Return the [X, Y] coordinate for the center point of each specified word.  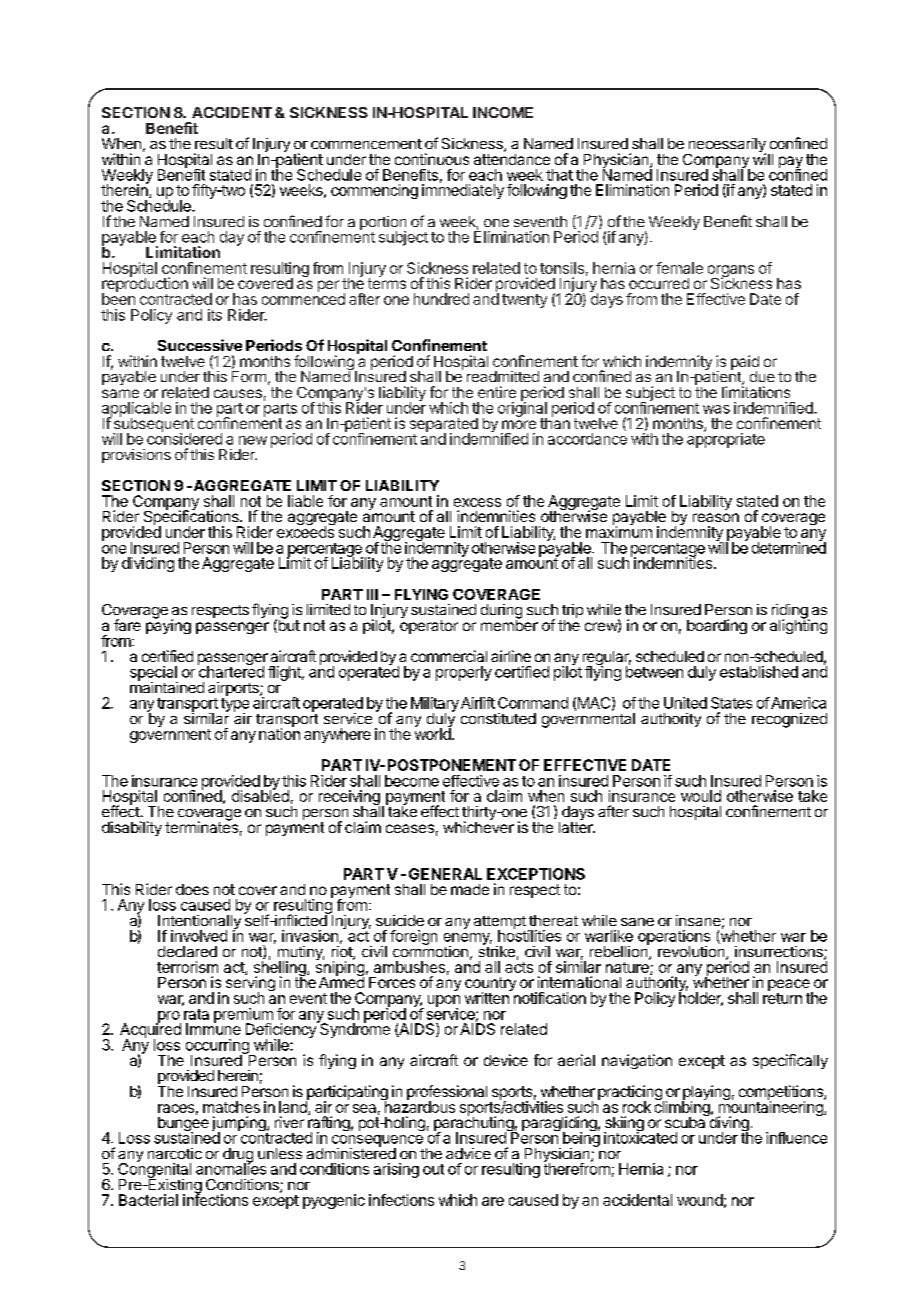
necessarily [726, 146]
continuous [432, 159]
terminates [201, 826]
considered [184, 438]
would [701, 796]
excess [477, 502]
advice [468, 1153]
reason [716, 517]
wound [700, 1200]
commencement [366, 144]
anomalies [231, 1168]
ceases [410, 828]
